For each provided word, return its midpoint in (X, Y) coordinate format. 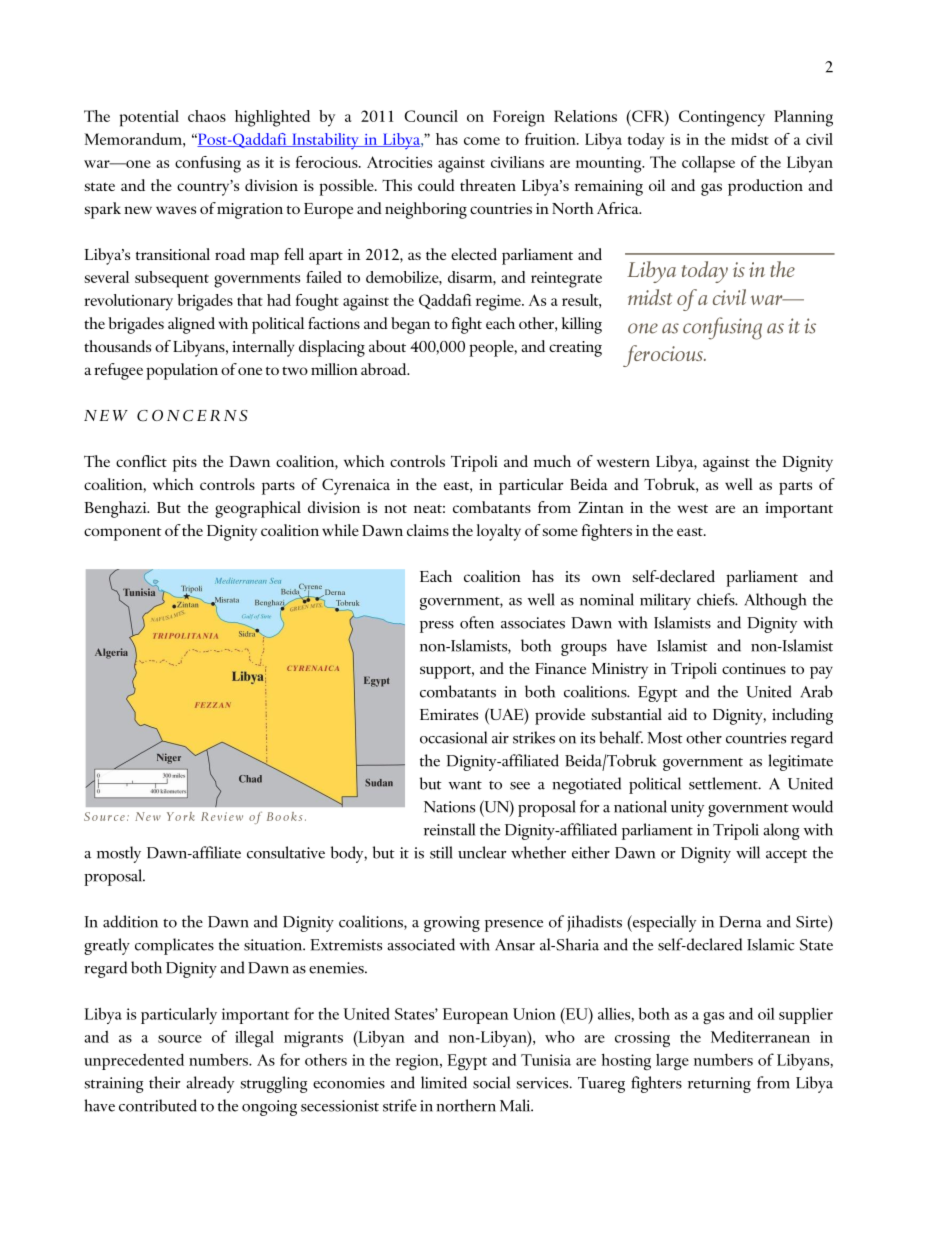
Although (775, 601)
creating (575, 349)
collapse (708, 164)
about (387, 346)
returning (719, 1085)
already (210, 1084)
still (441, 852)
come (482, 141)
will (748, 852)
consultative (286, 852)
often (477, 622)
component (123, 534)
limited (444, 1082)
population (182, 371)
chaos (207, 116)
